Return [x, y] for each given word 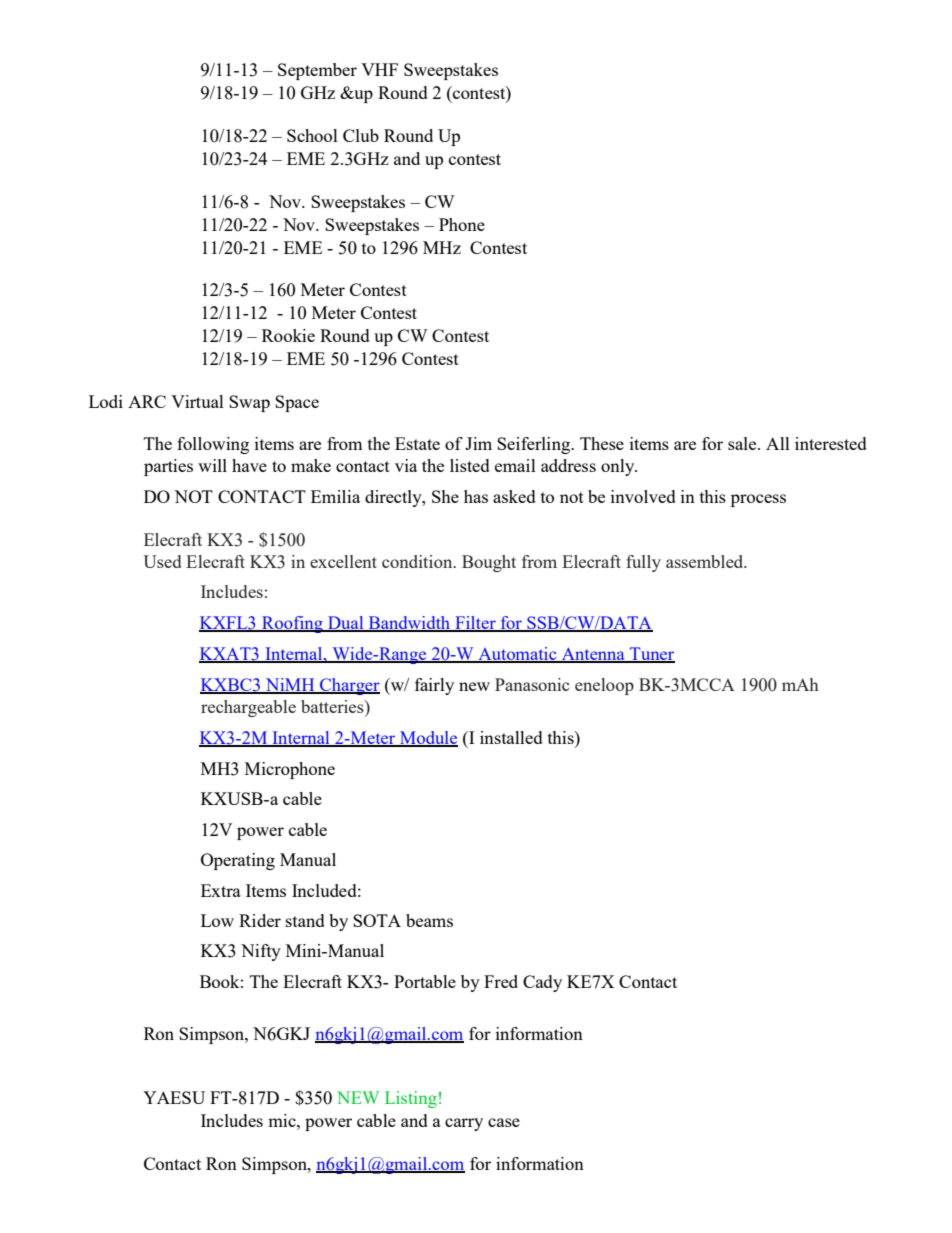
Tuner [651, 655]
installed [511, 737]
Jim [478, 443]
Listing [411, 1099]
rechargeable [248, 708]
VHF [379, 69]
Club [361, 135]
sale [743, 443]
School [312, 135]
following [213, 445]
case [504, 1122]
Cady [542, 983]
